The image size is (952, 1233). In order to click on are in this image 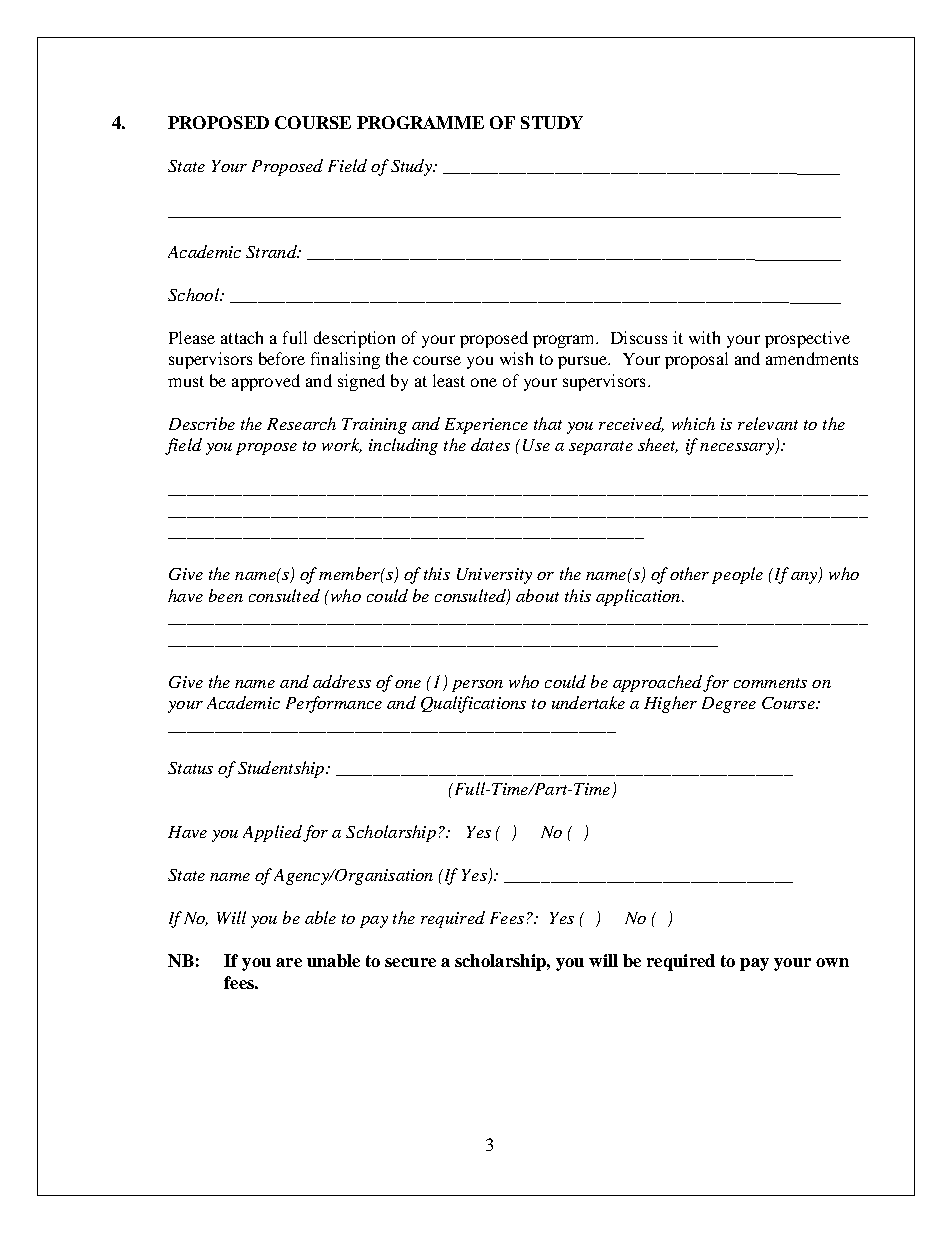, I will do `click(289, 962)`.
